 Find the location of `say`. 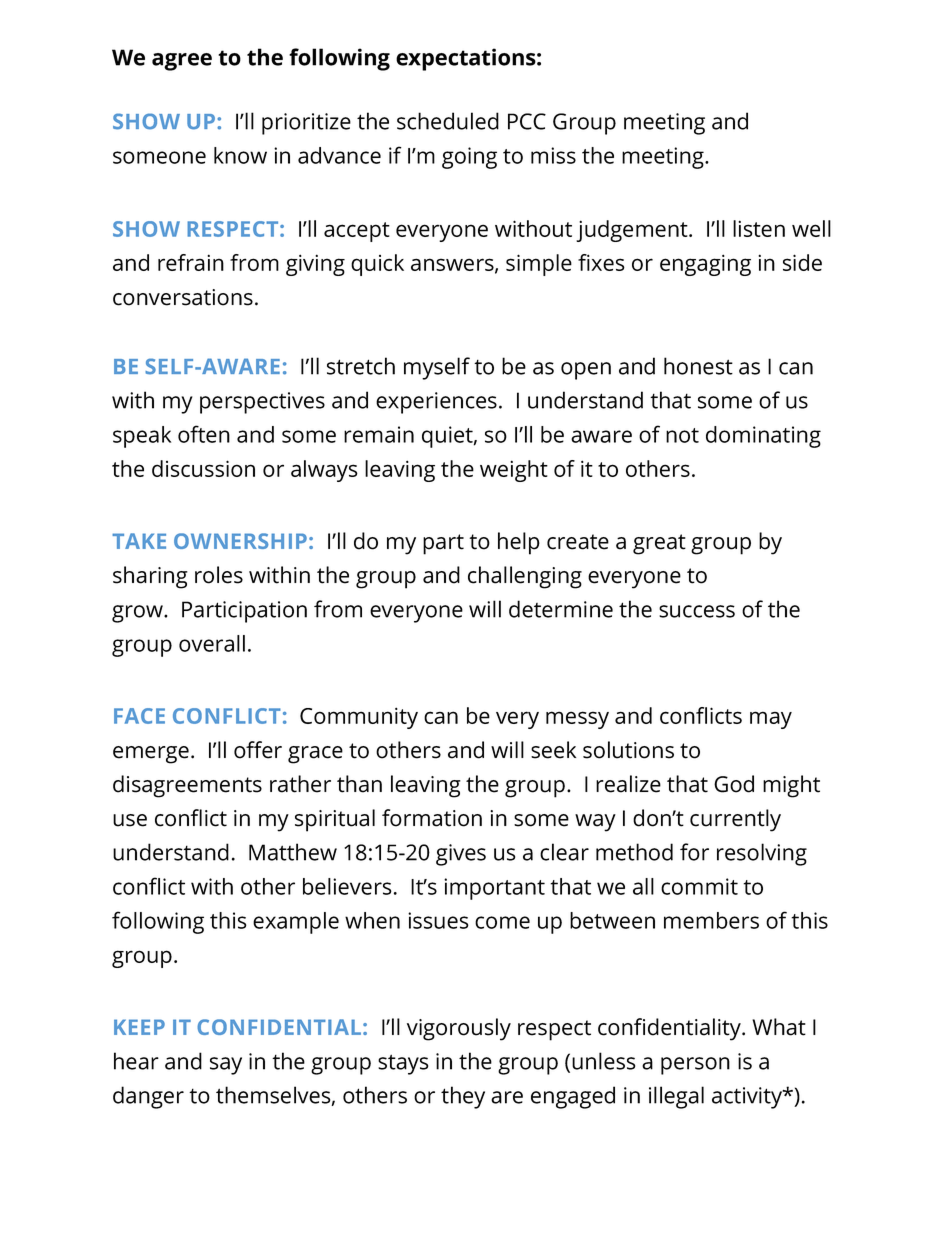

say is located at coordinates (226, 1066).
